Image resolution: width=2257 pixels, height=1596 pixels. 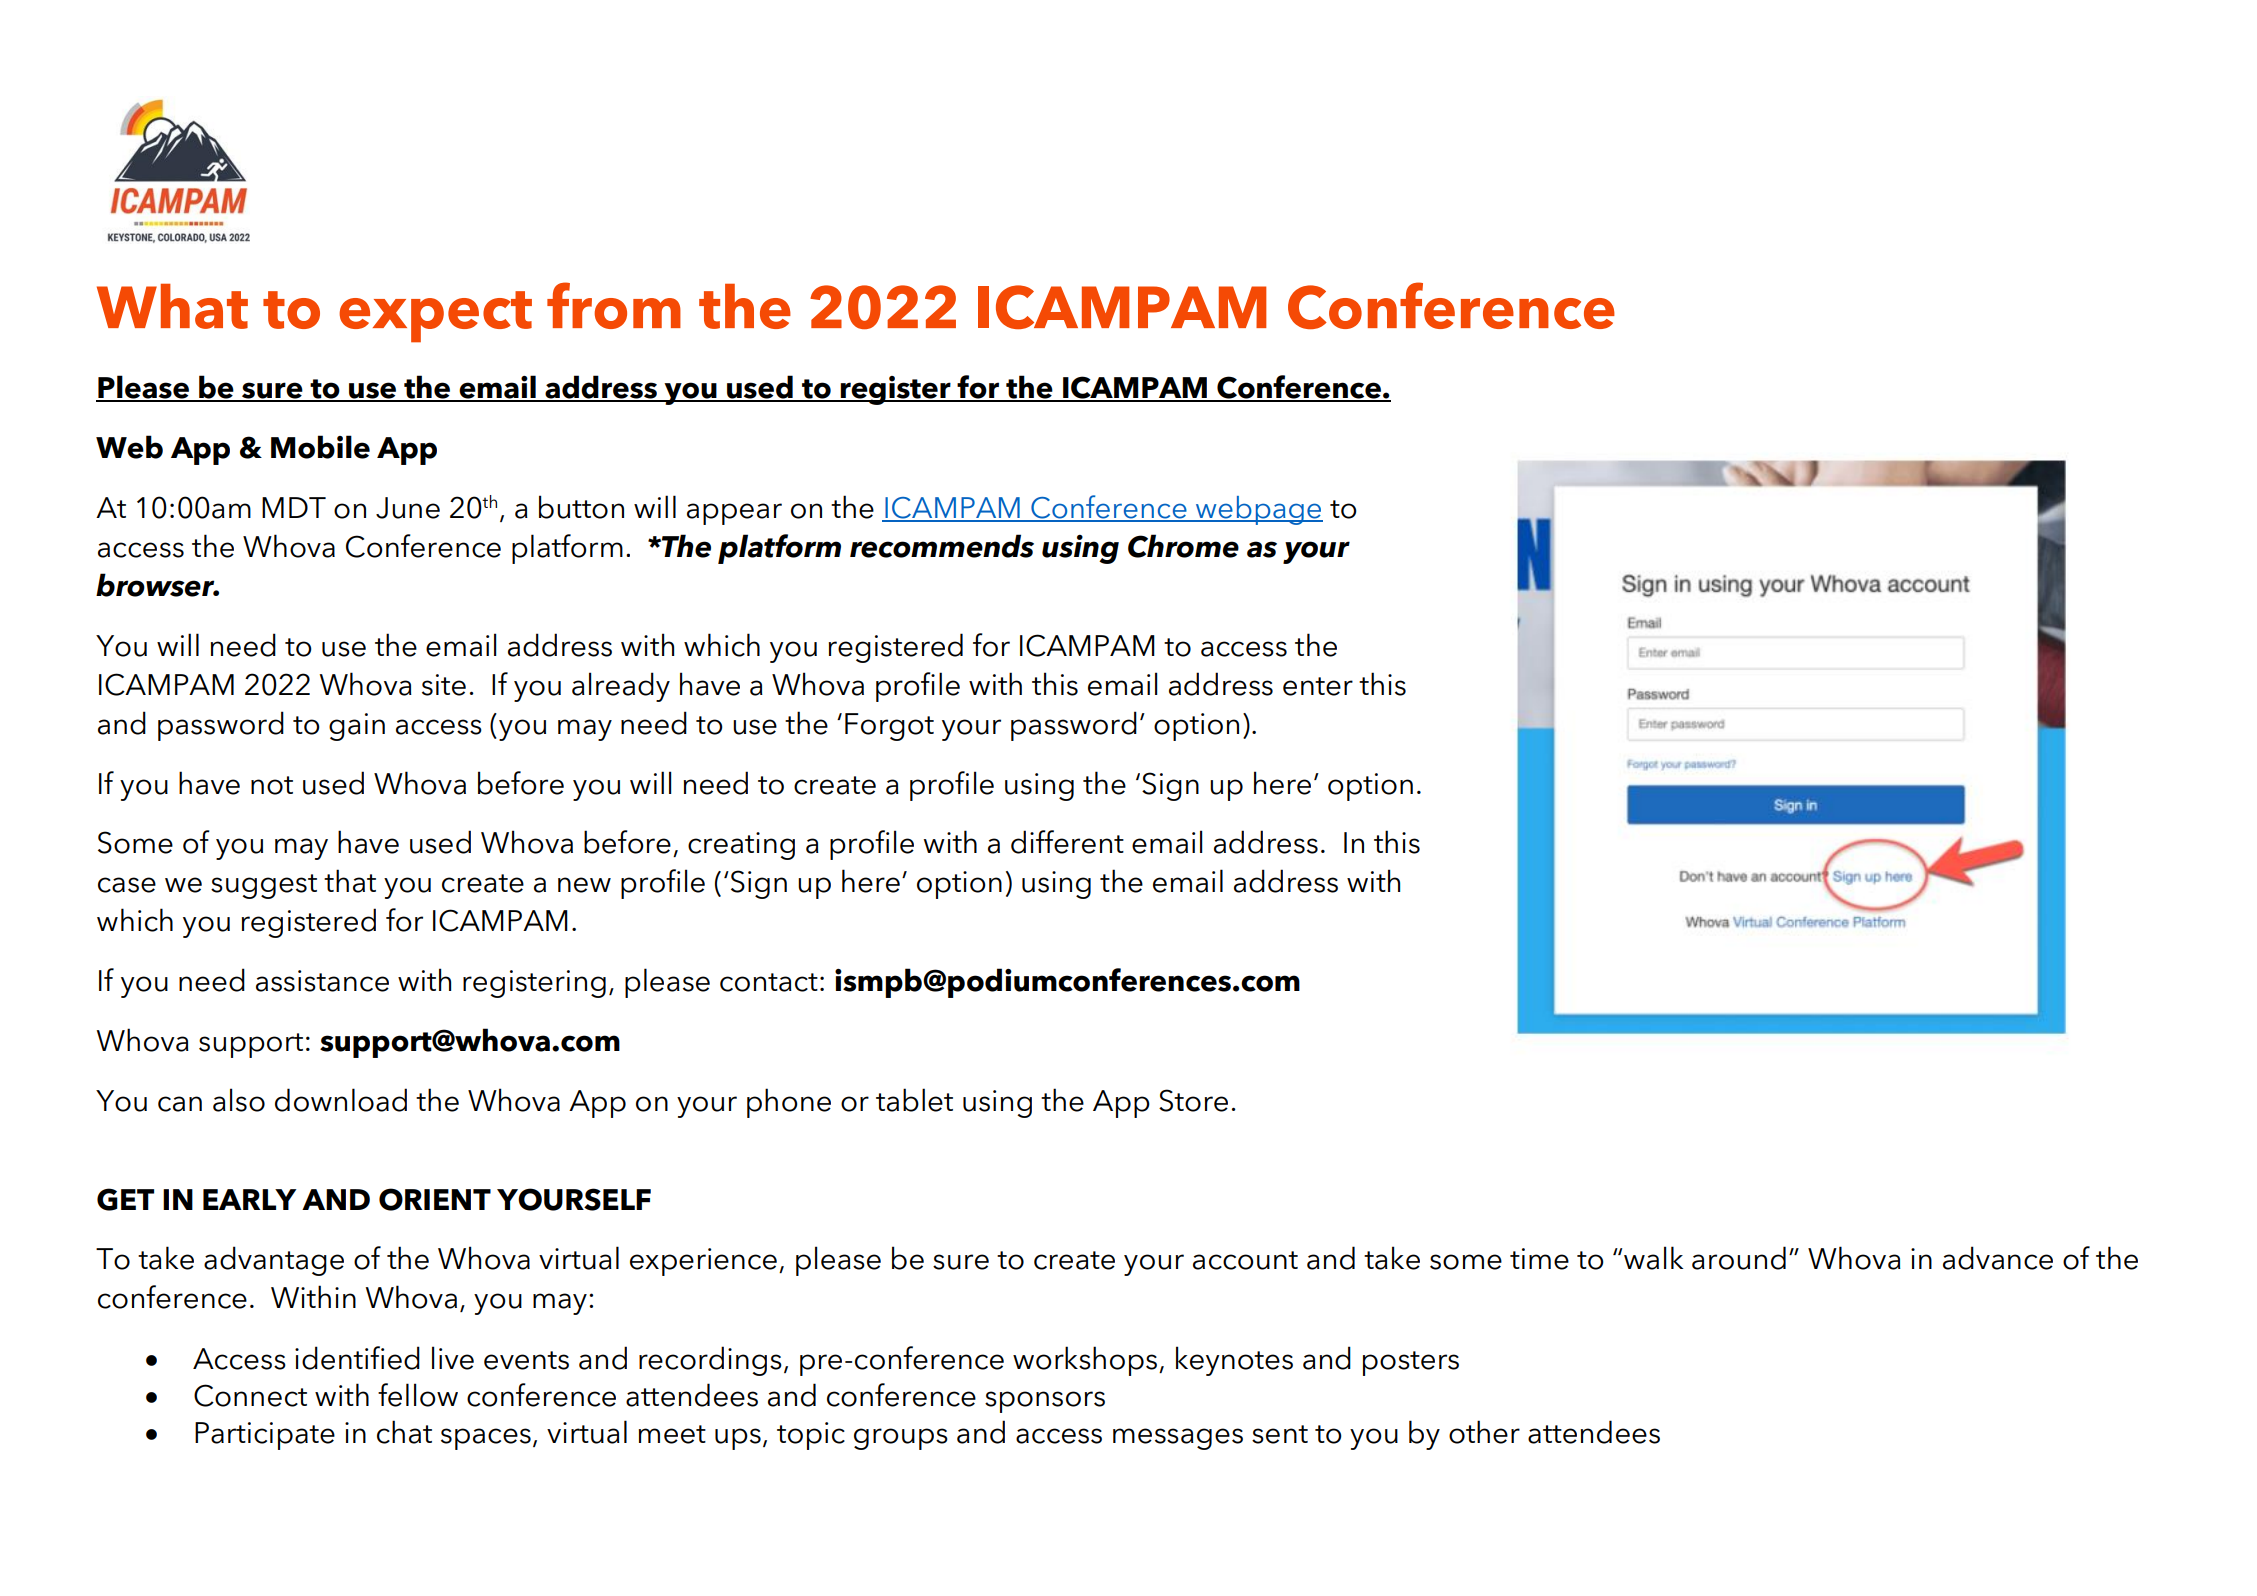 I want to click on expect, so click(x=435, y=317).
